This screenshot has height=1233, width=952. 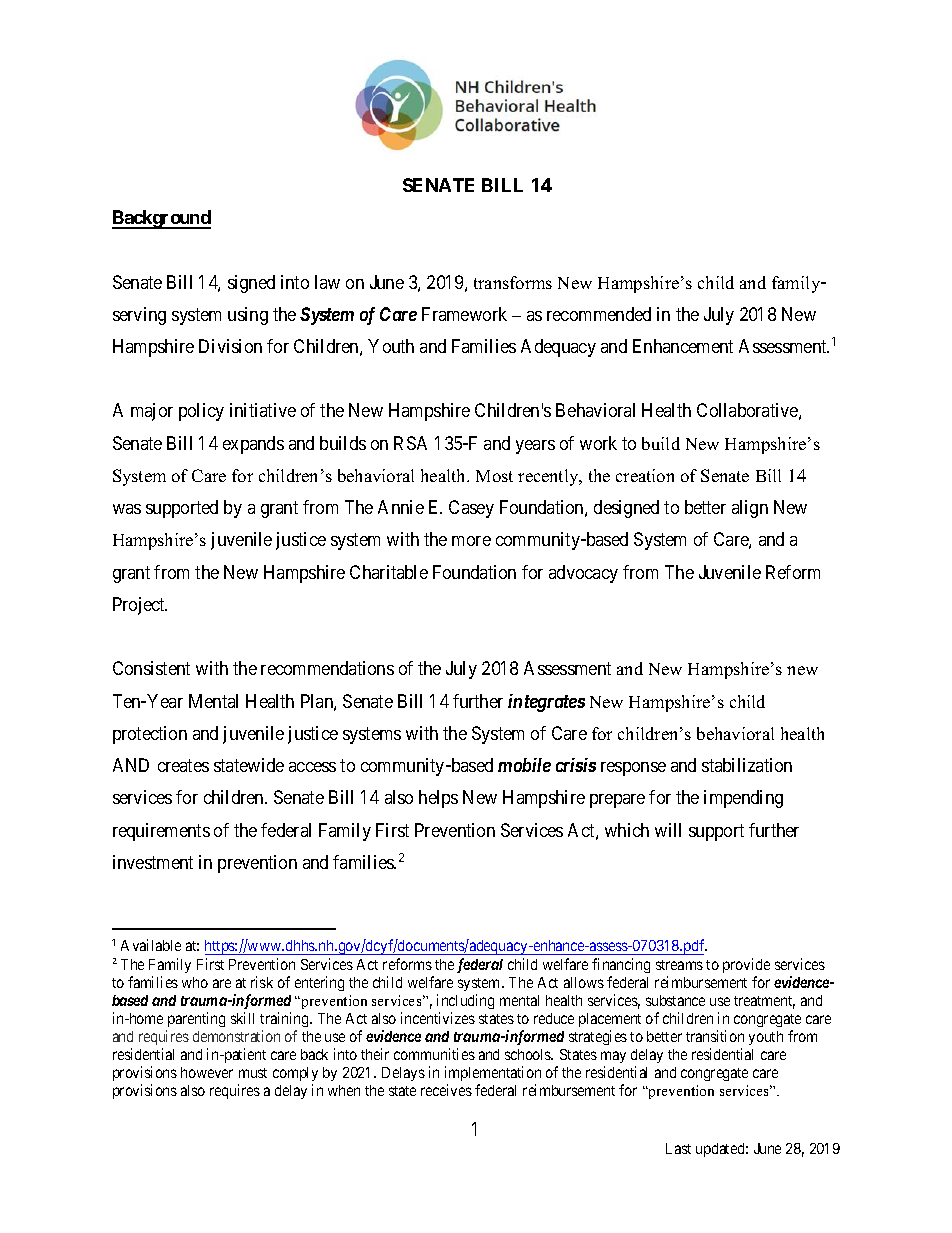 I want to click on recommended, so click(x=599, y=314).
